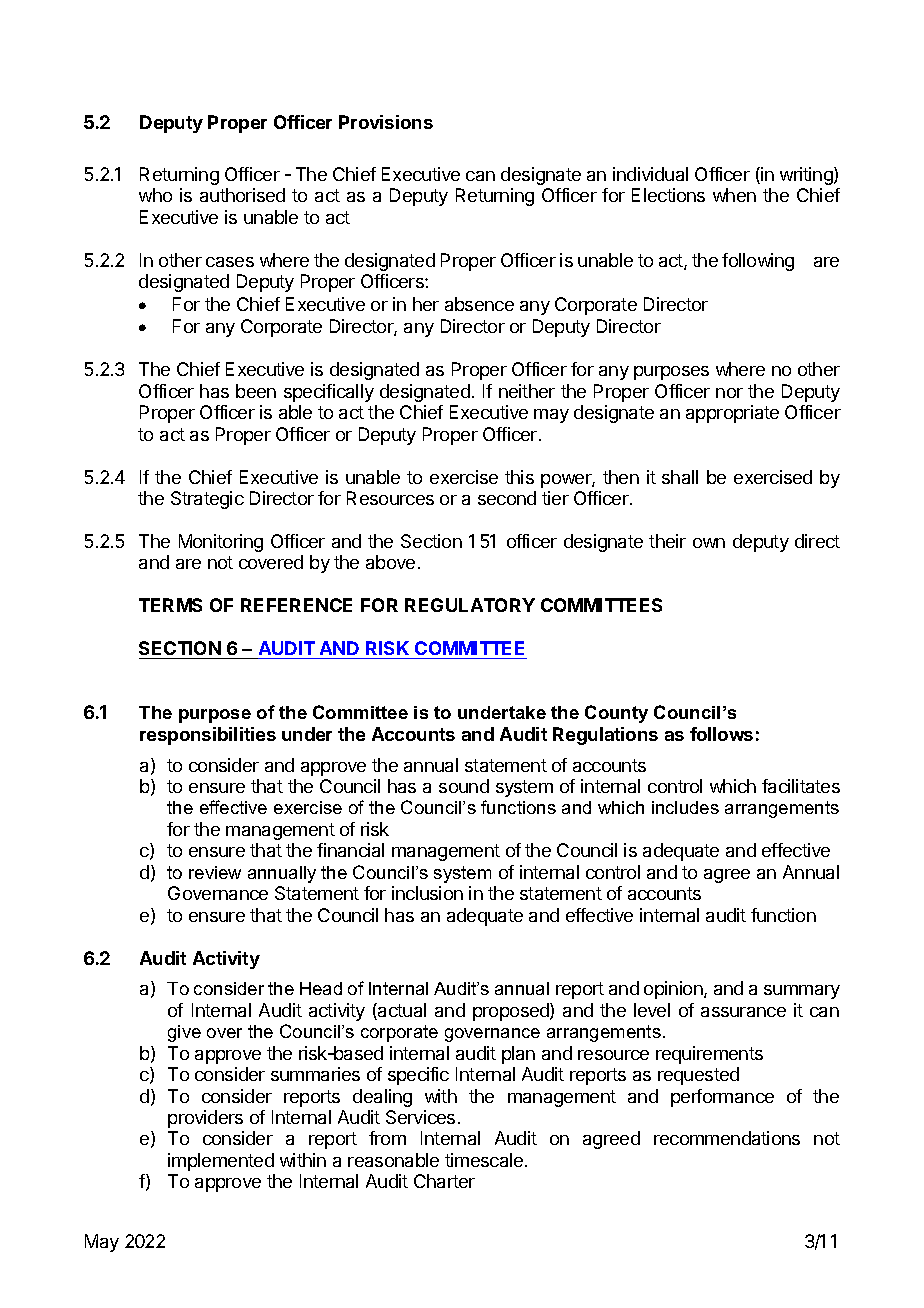 Image resolution: width=924 pixels, height=1308 pixels. Describe the element at coordinates (464, 786) in the image. I see `sound` at that location.
